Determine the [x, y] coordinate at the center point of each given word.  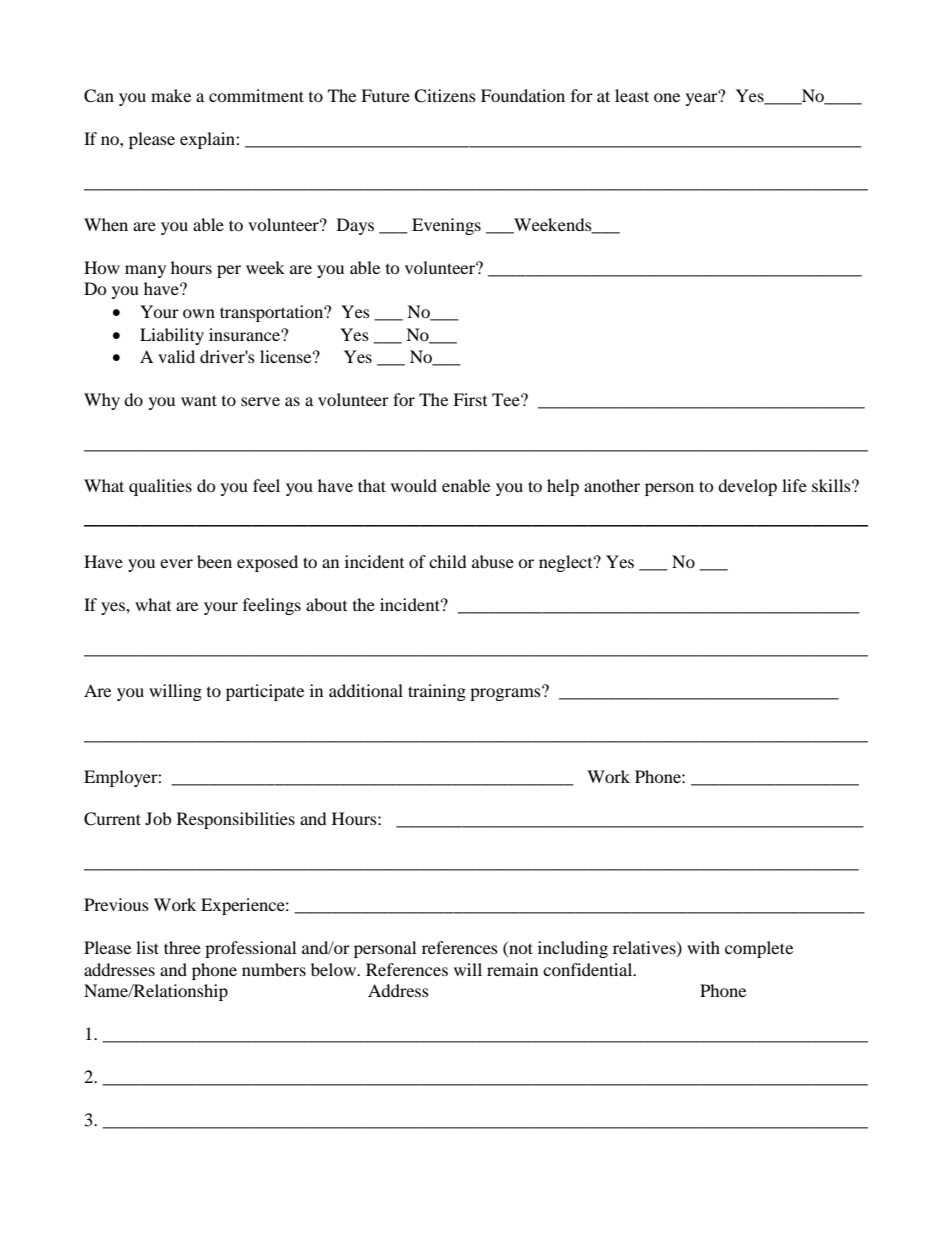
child [448, 561]
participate [265, 692]
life [794, 485]
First [470, 399]
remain [512, 969]
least [632, 95]
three [182, 947]
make [171, 95]
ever [176, 563]
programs [506, 693]
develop [747, 487]
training [437, 692]
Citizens [445, 96]
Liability [172, 336]
